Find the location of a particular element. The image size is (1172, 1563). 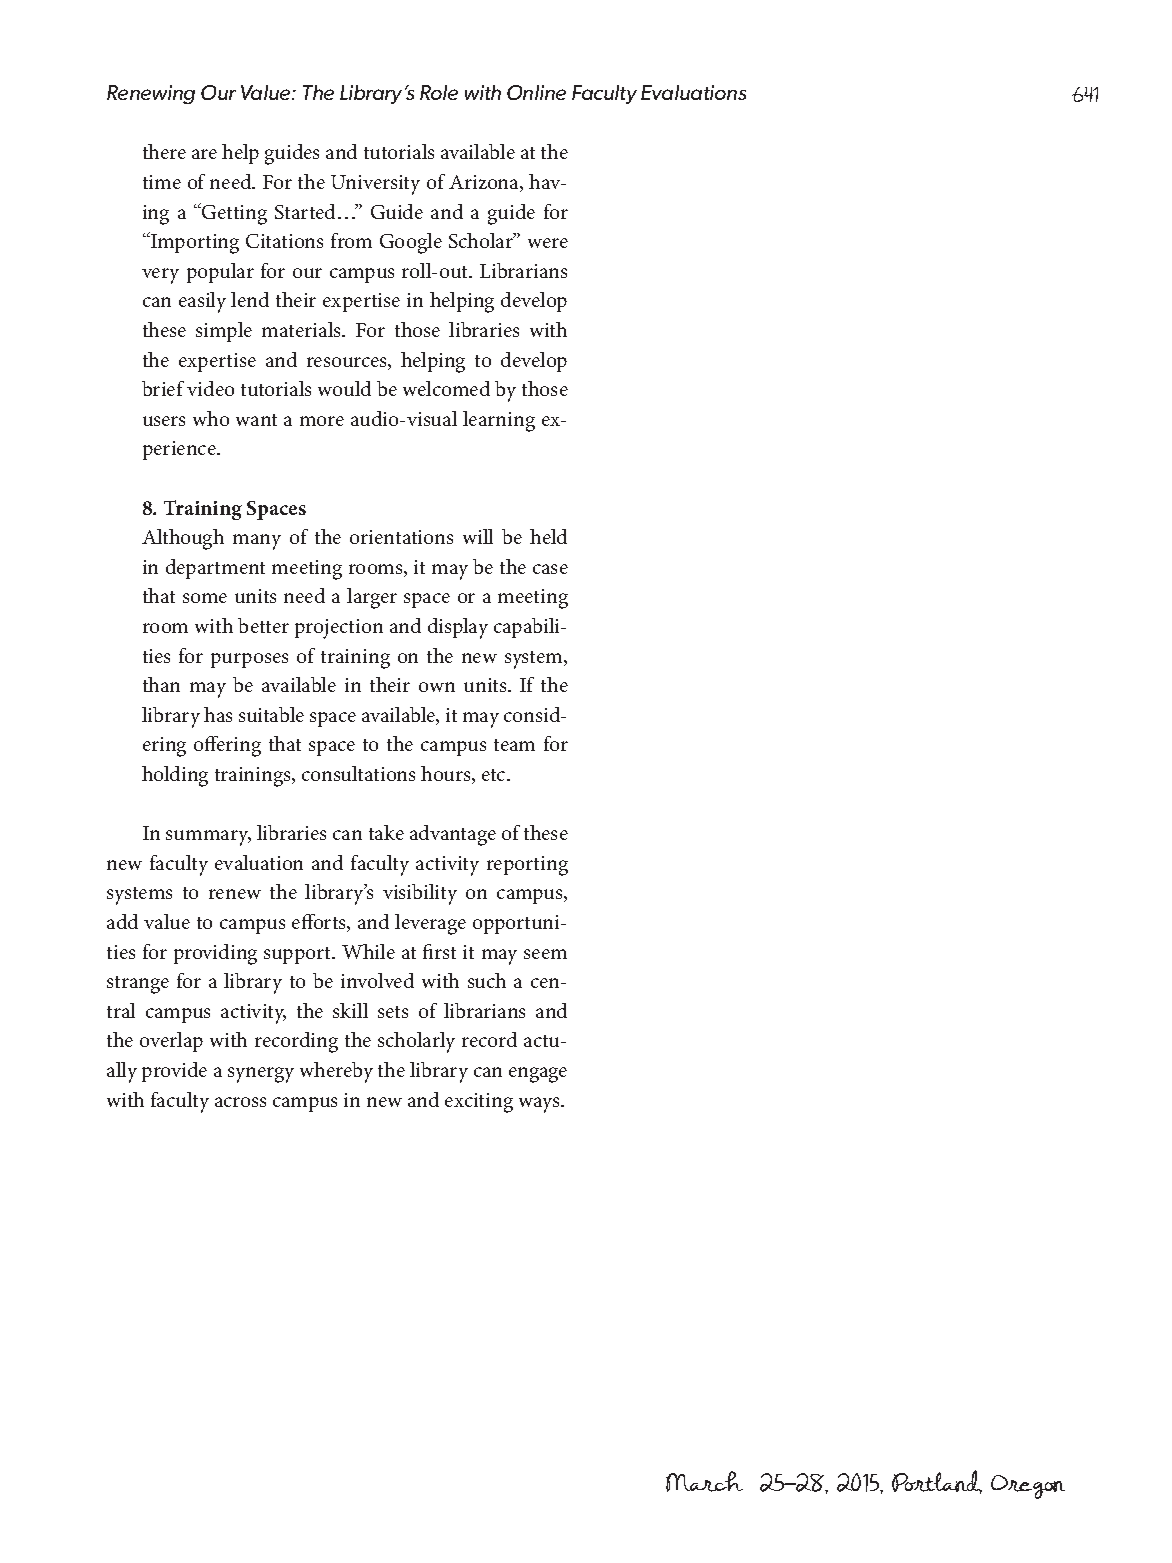

held is located at coordinates (548, 536).
